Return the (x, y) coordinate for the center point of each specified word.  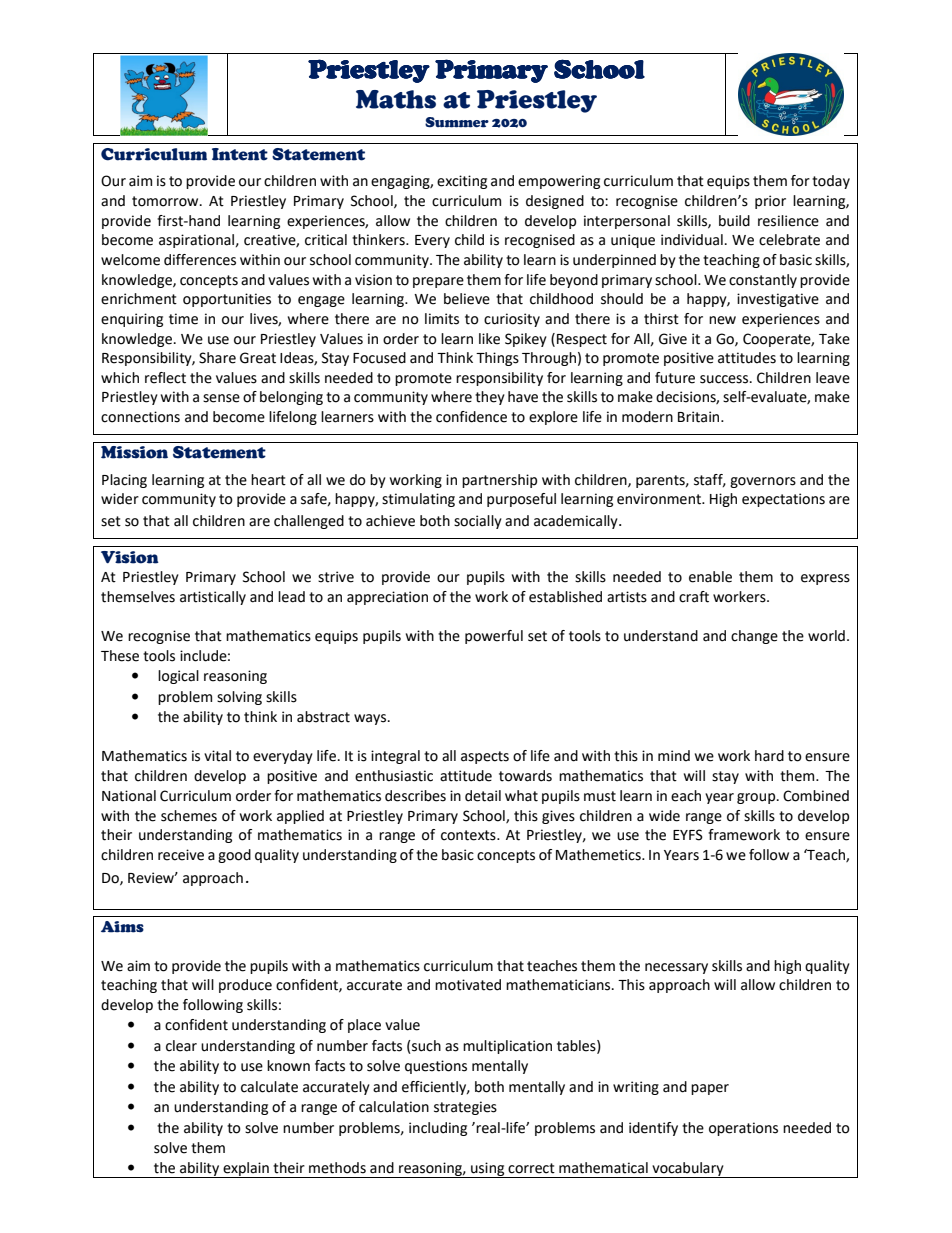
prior (770, 202)
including (438, 1129)
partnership (499, 481)
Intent (240, 154)
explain (246, 1170)
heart (268, 480)
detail (483, 796)
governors (763, 482)
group (757, 798)
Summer (457, 122)
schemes (189, 816)
